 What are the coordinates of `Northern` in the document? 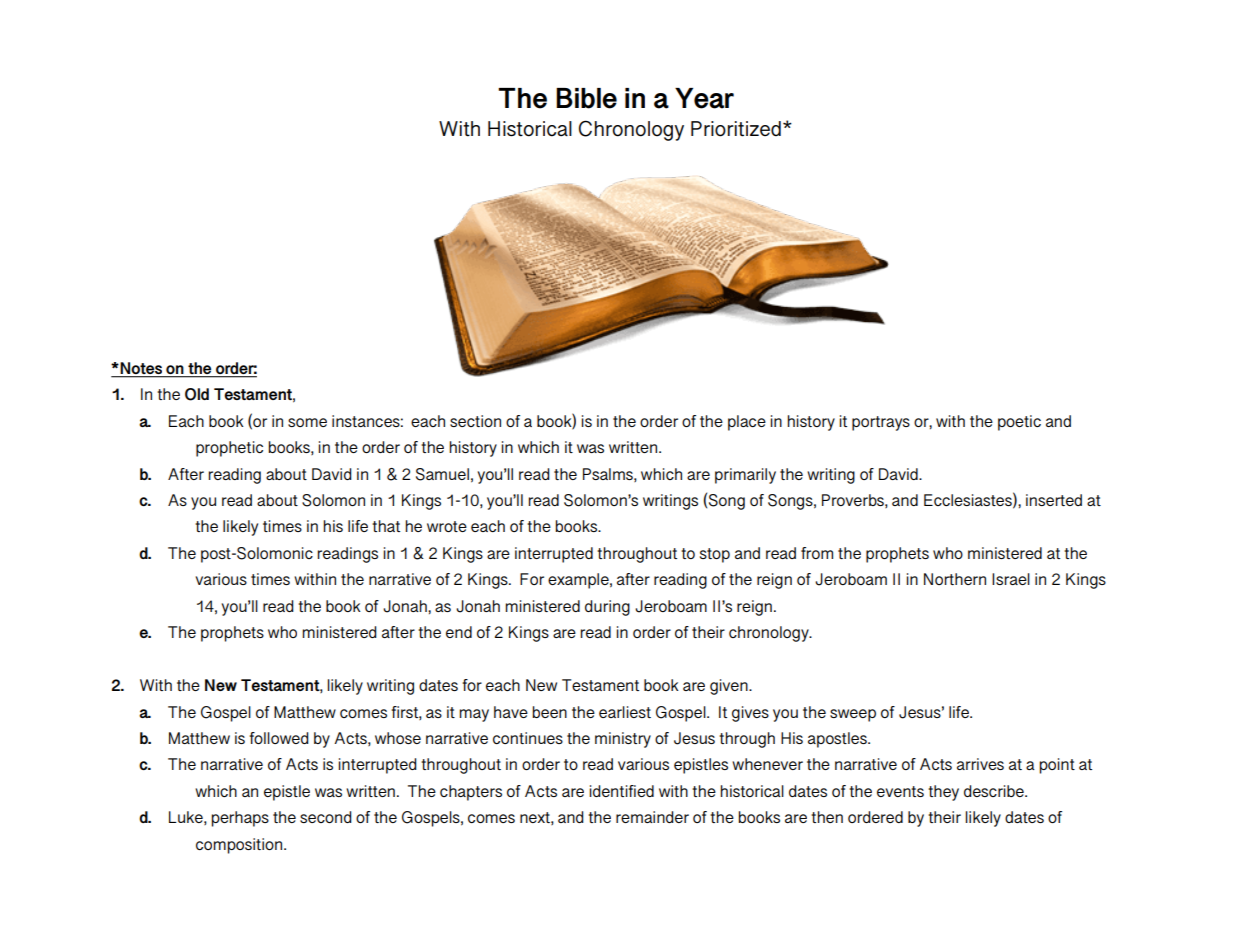 It's located at (955, 579).
